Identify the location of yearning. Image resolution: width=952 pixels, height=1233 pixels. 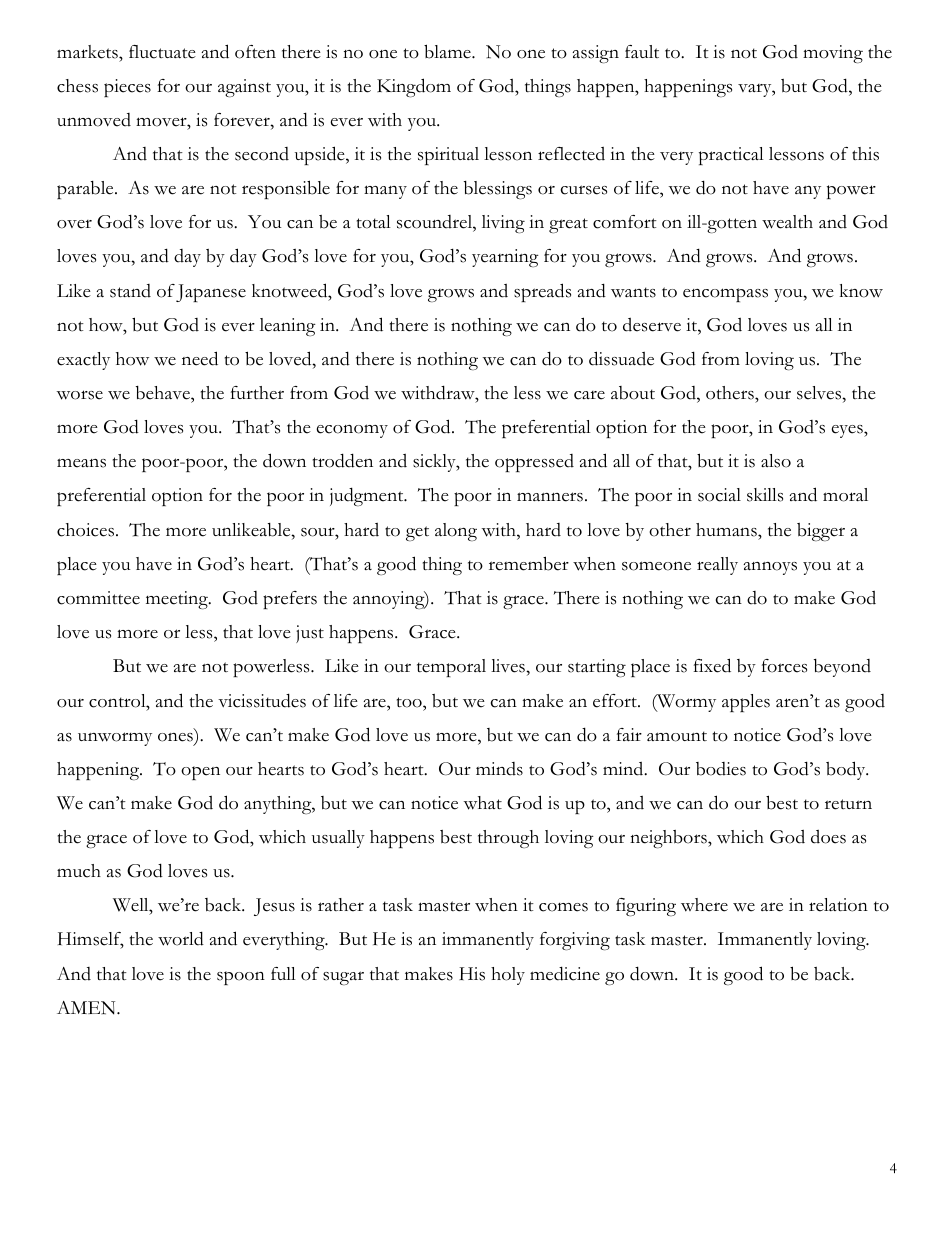
(505, 258).
